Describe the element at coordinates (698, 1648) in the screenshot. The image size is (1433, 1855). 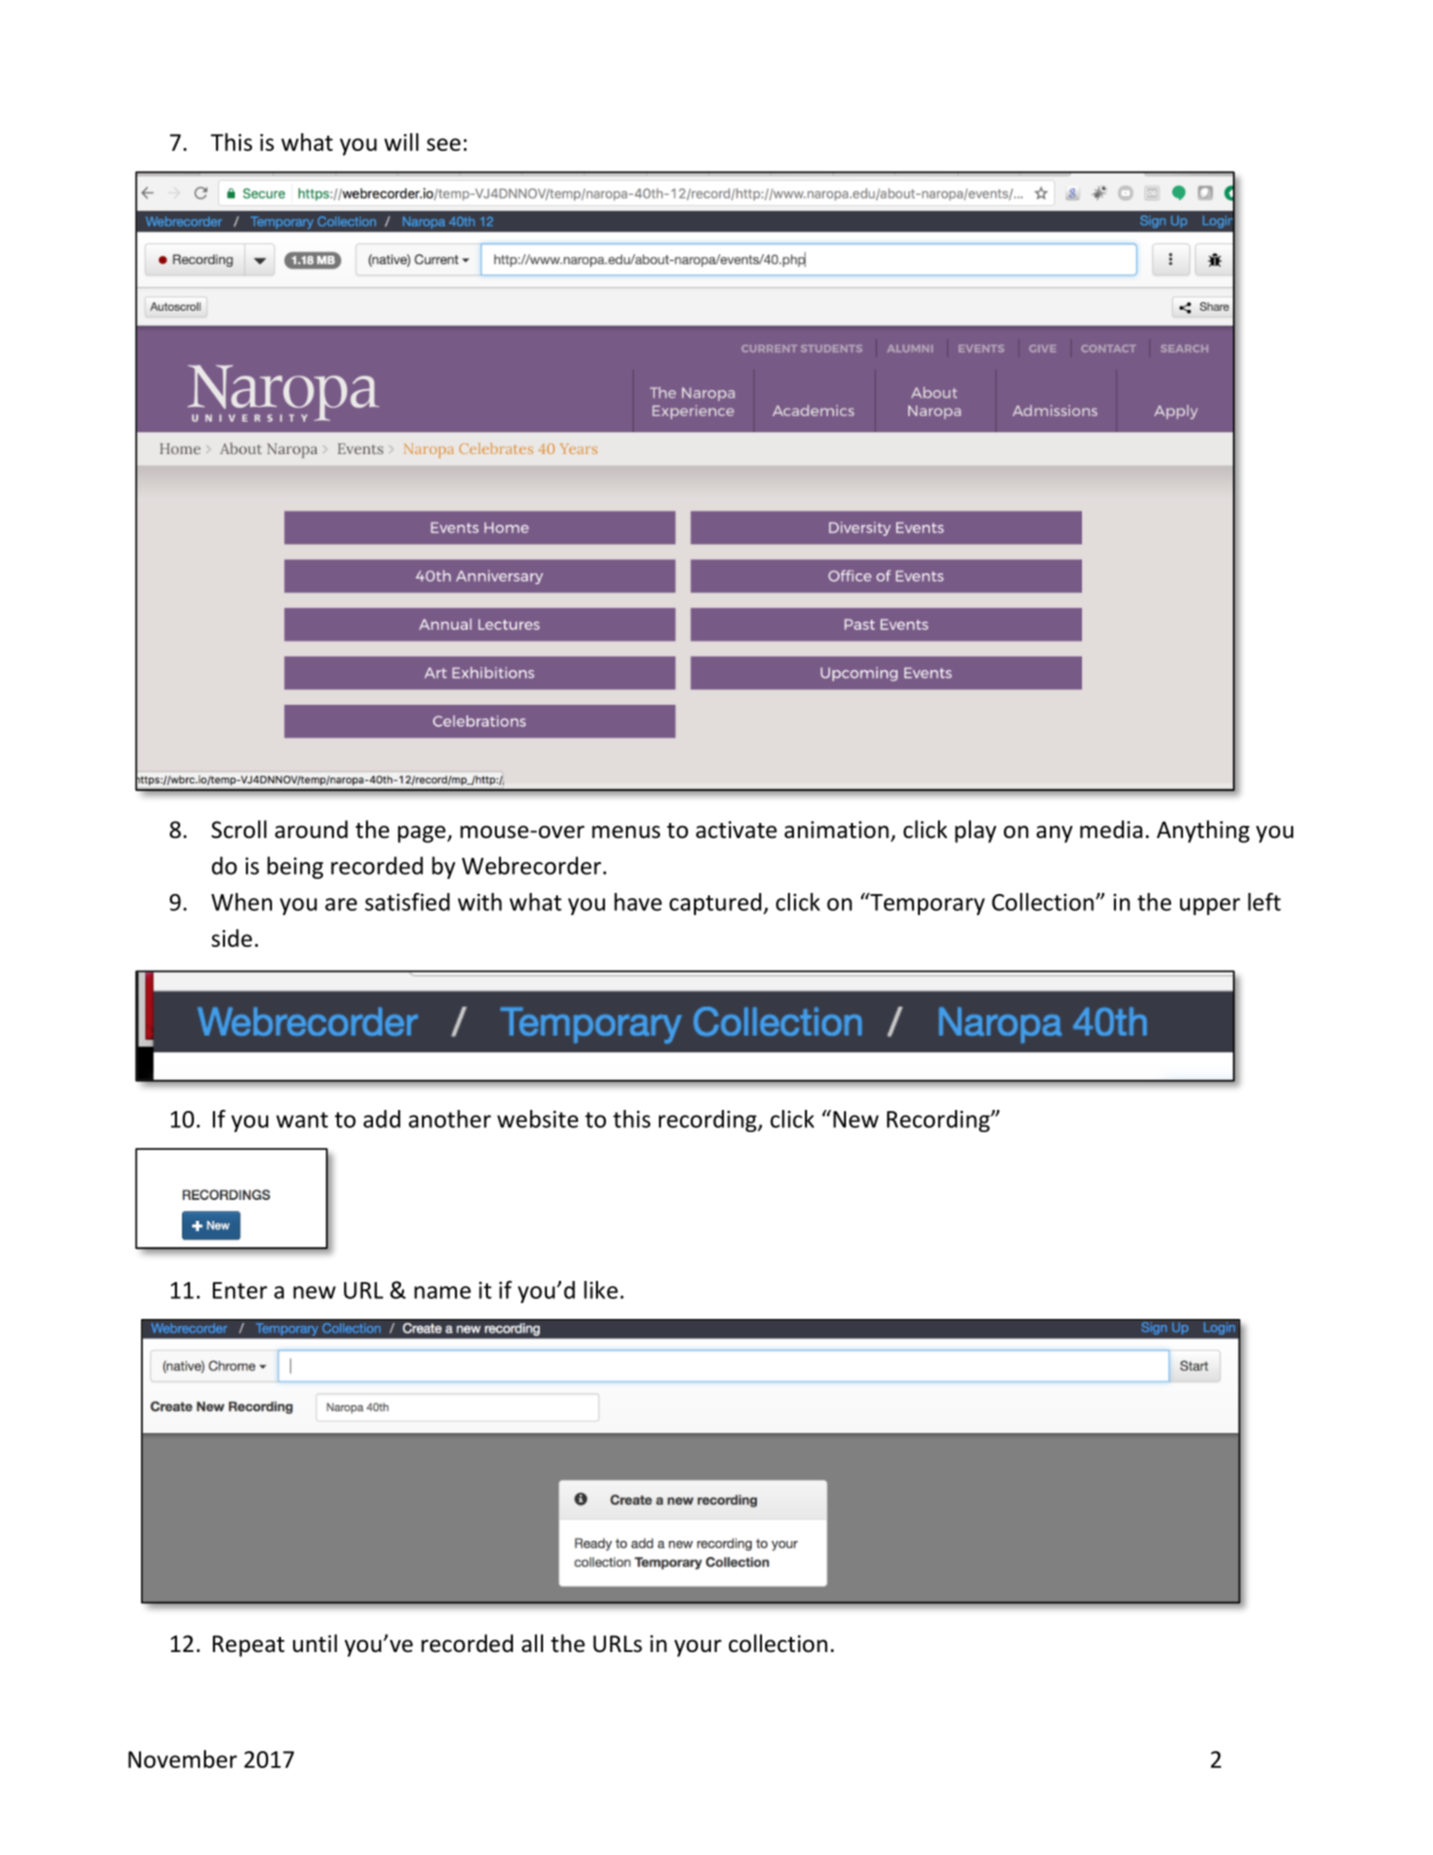
I see `your` at that location.
